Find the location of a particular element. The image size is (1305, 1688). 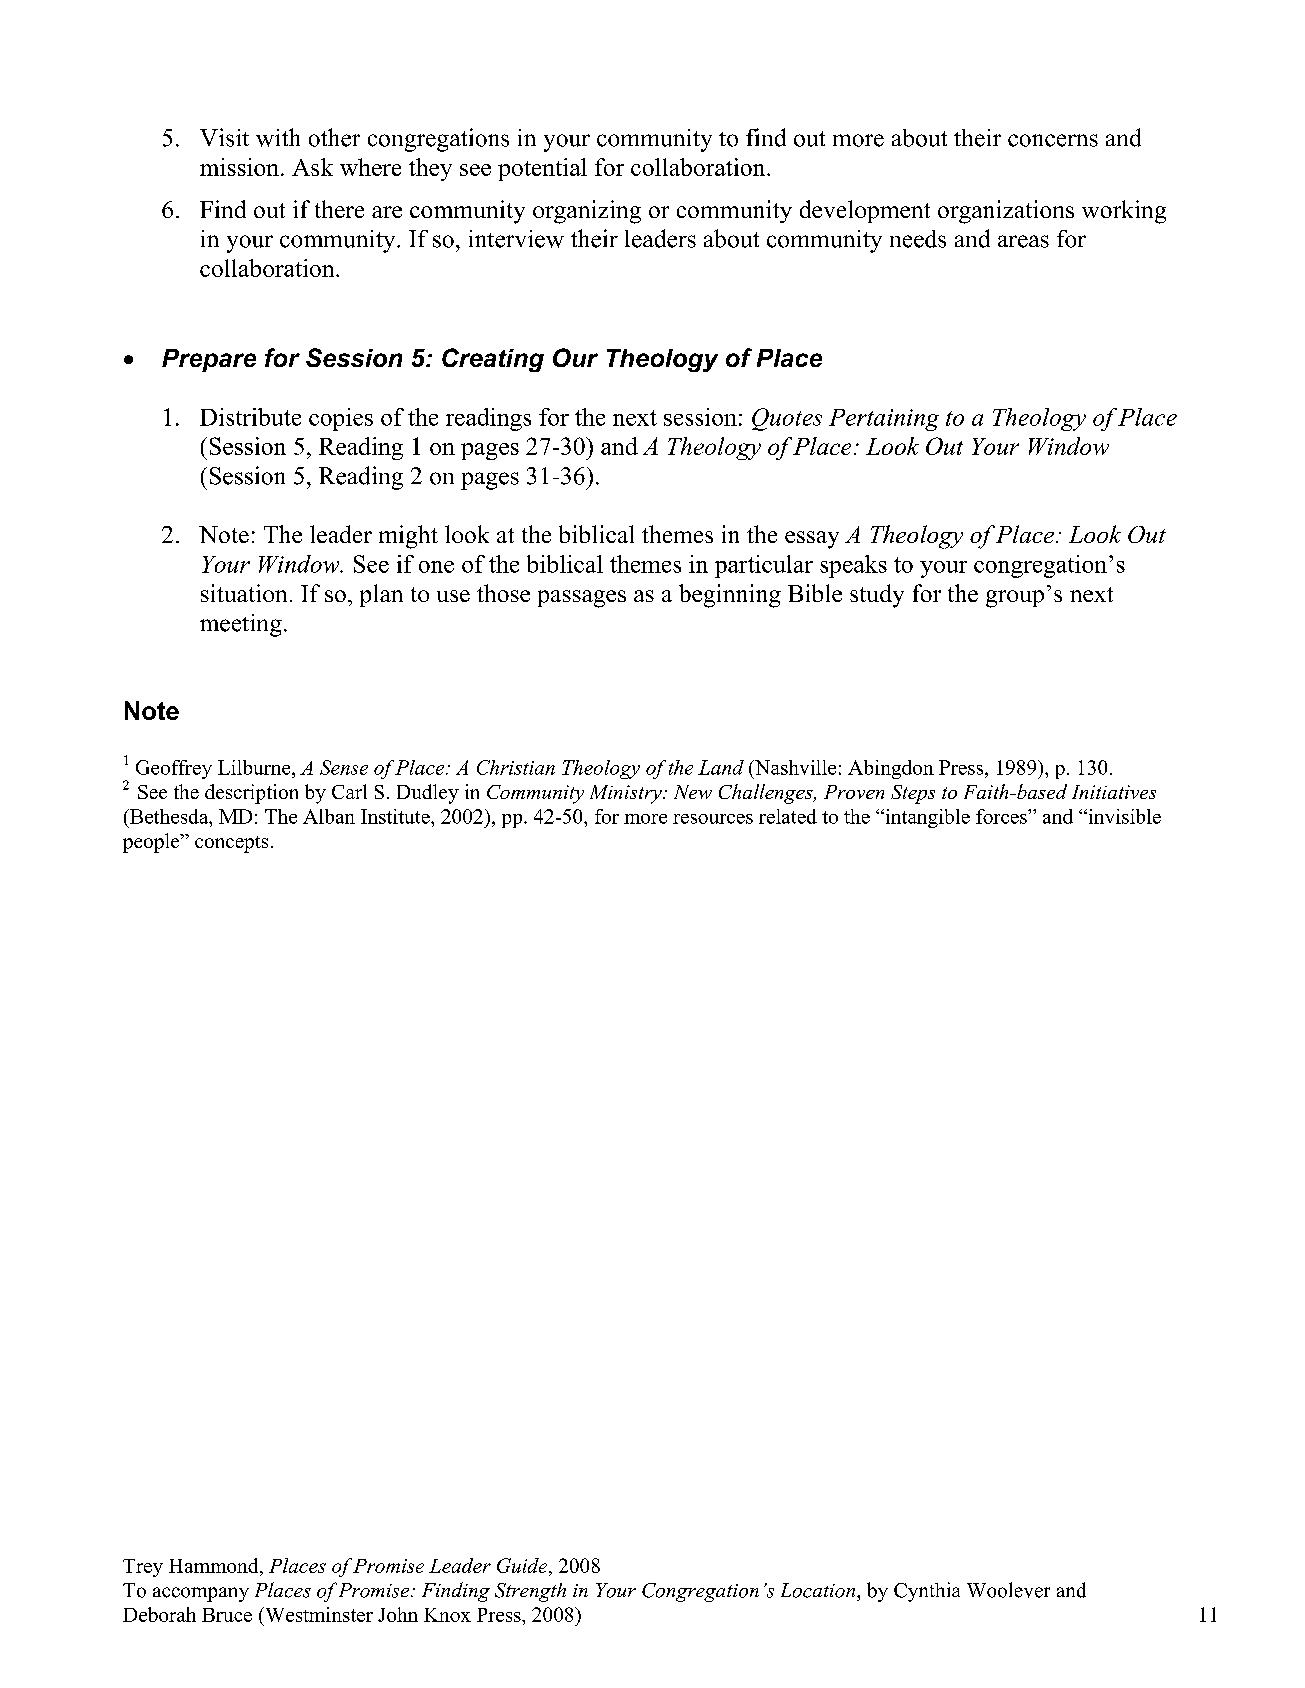

forces is located at coordinates (1002, 816).
